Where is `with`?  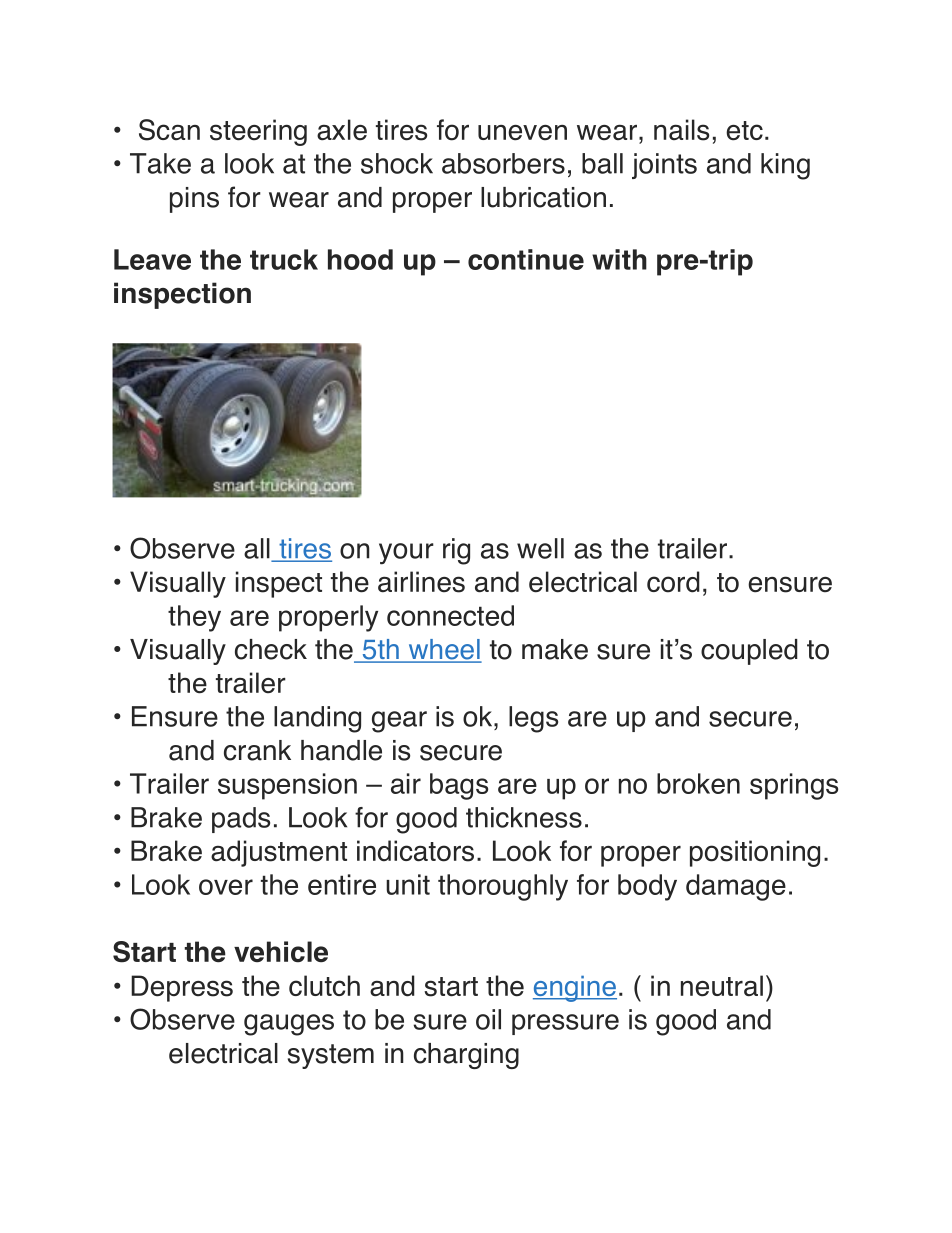 with is located at coordinates (619, 259).
